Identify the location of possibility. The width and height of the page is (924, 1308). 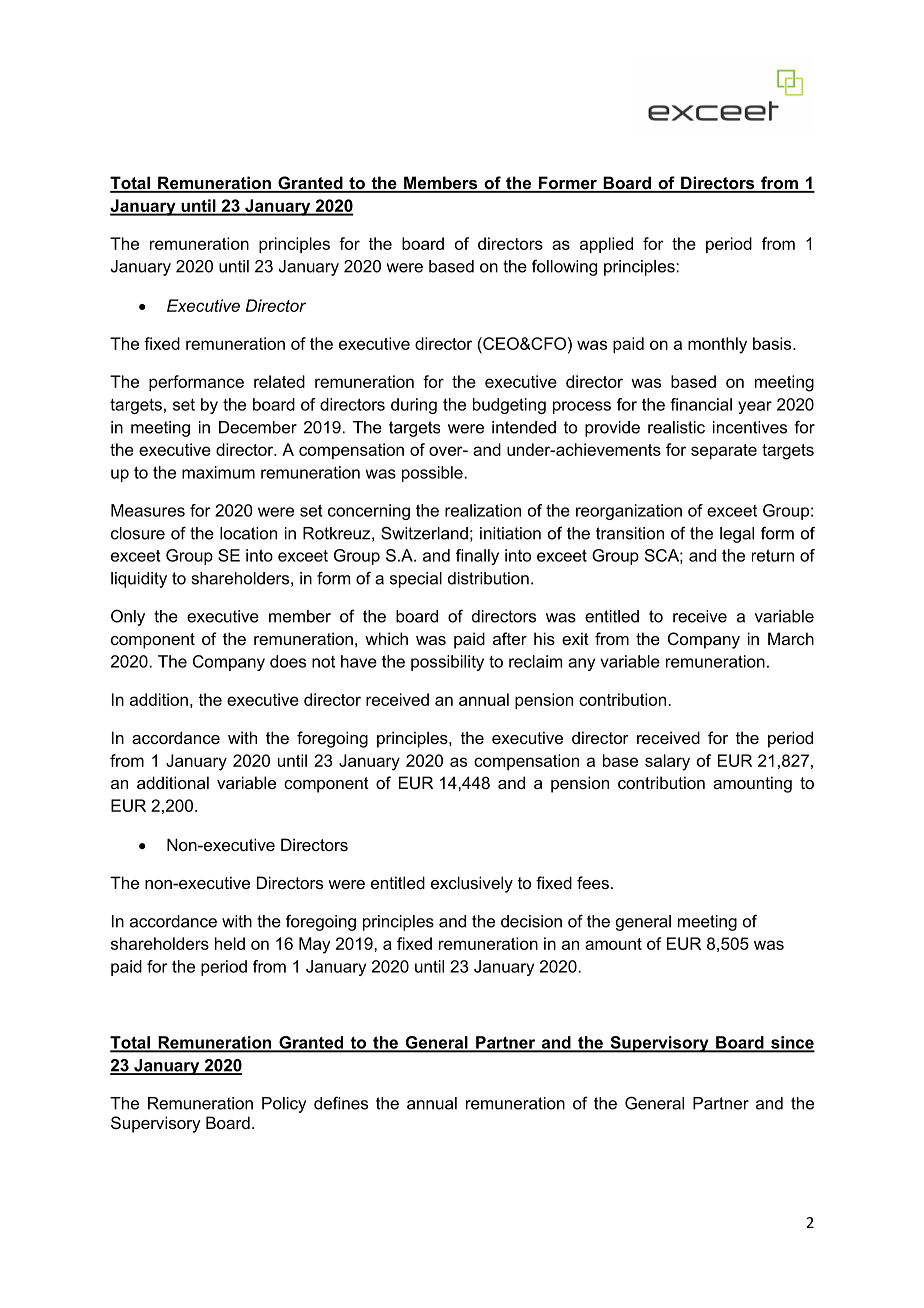
(447, 663).
